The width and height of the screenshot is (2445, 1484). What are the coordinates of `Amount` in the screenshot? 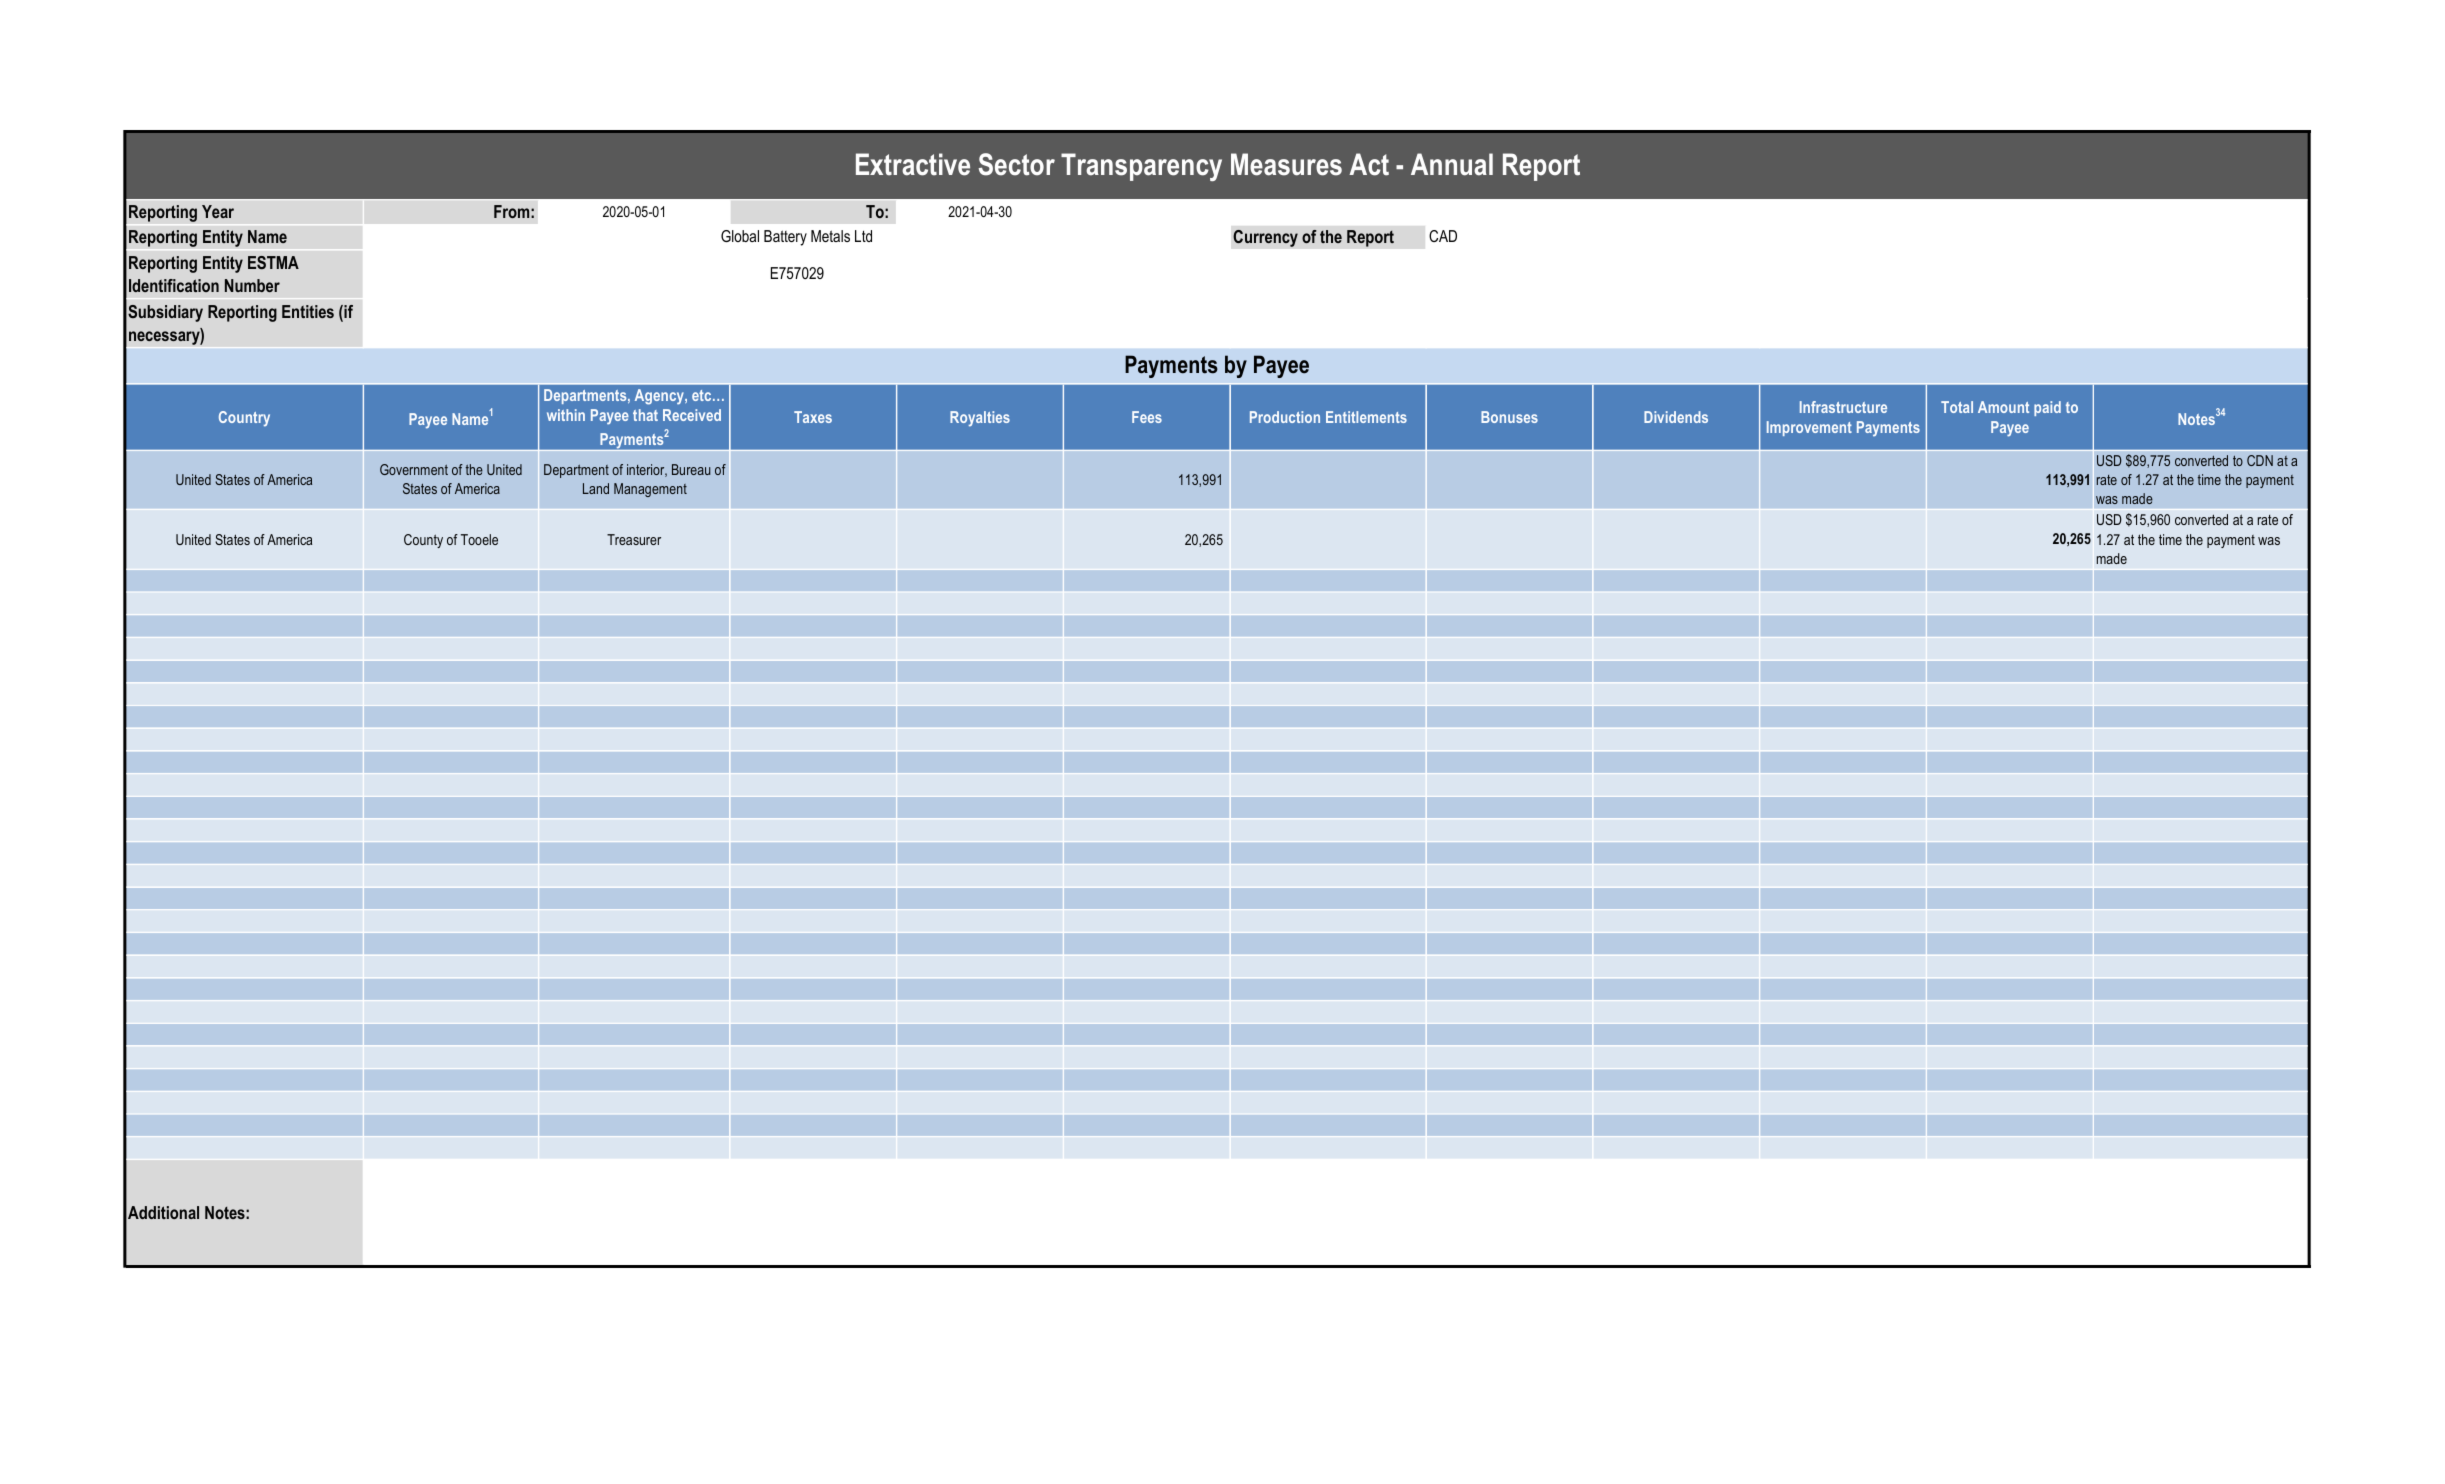 It's located at (2003, 407).
